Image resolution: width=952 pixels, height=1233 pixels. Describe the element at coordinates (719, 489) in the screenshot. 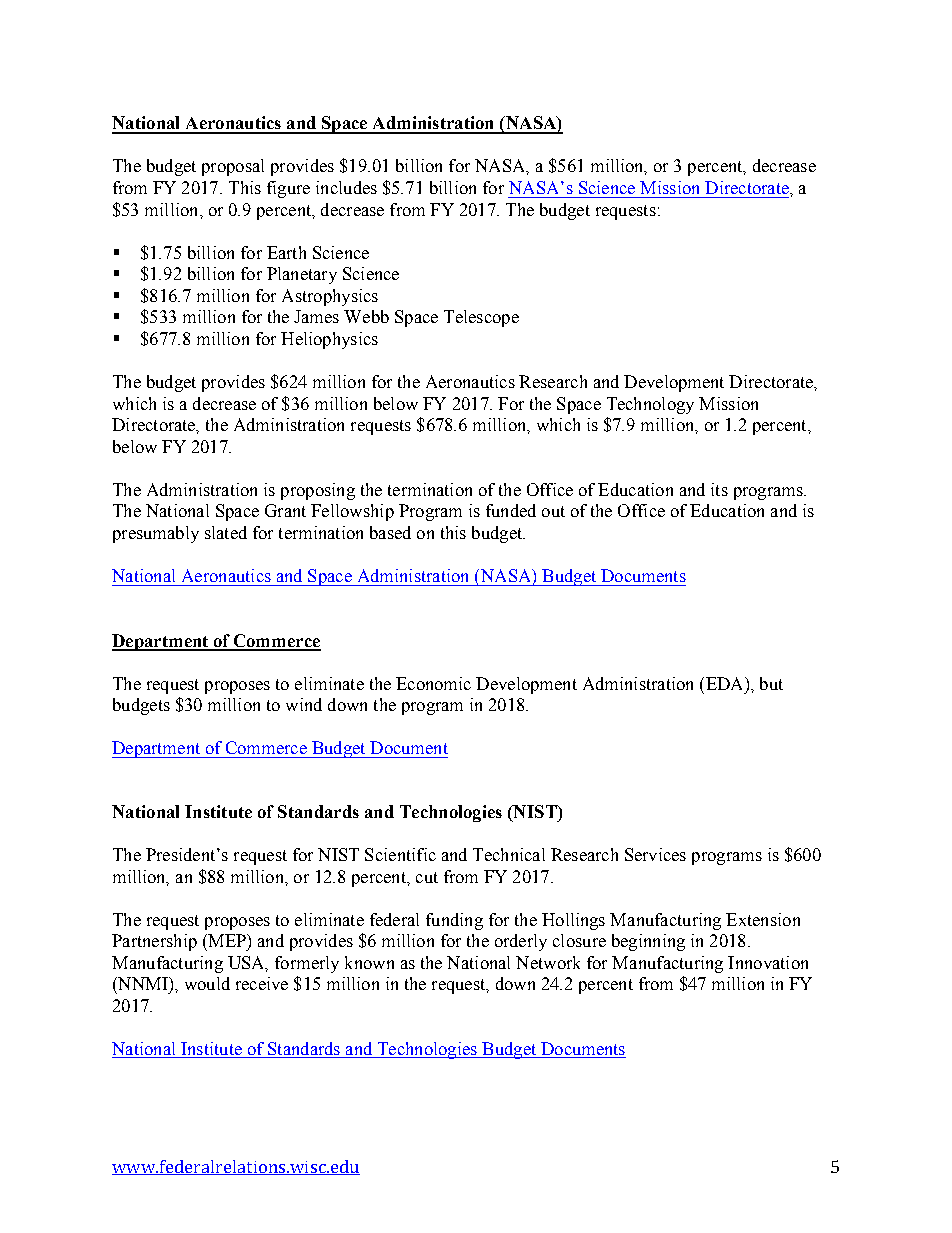

I see `its` at that location.
